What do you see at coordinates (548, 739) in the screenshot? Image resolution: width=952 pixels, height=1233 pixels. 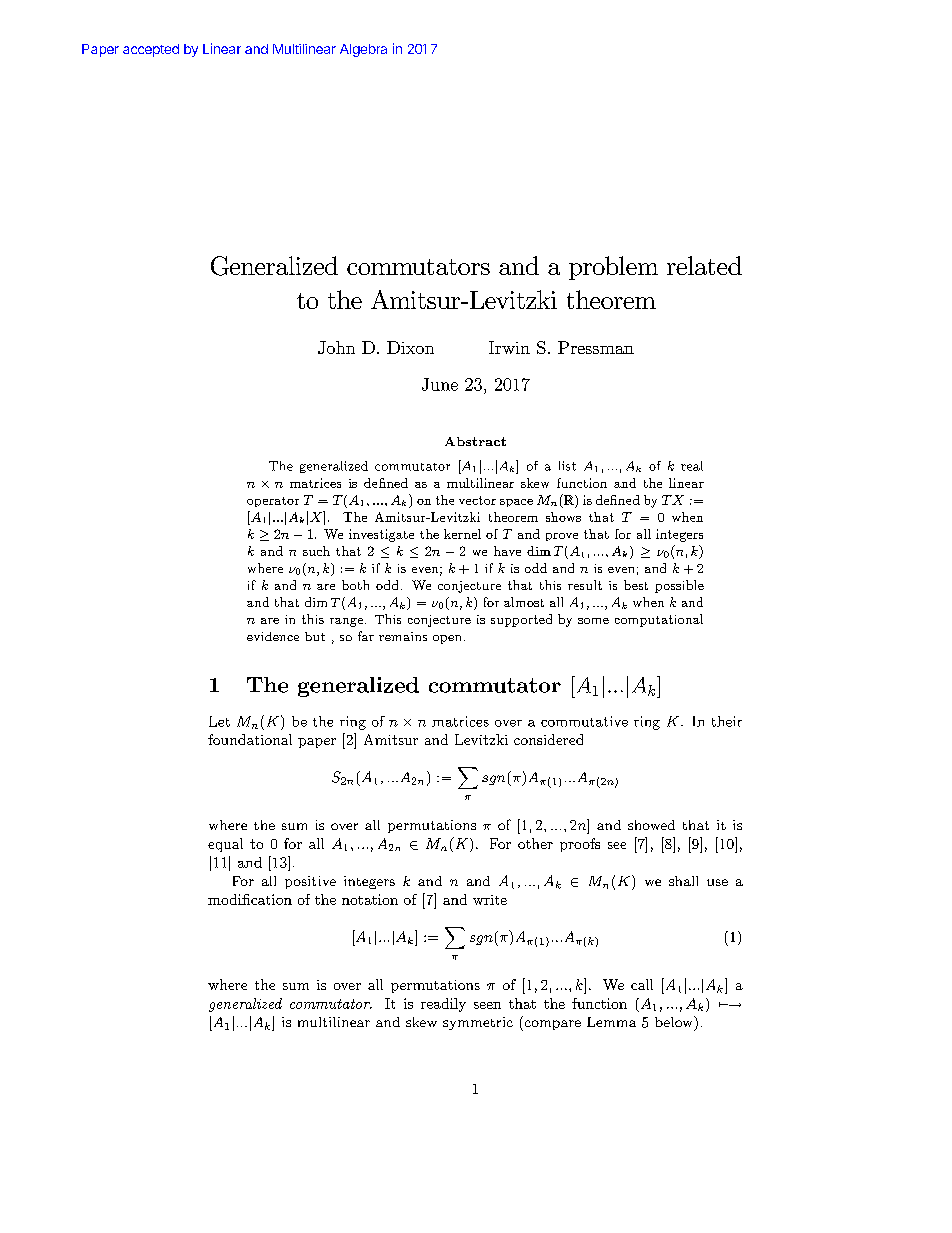 I see `considered` at bounding box center [548, 739].
